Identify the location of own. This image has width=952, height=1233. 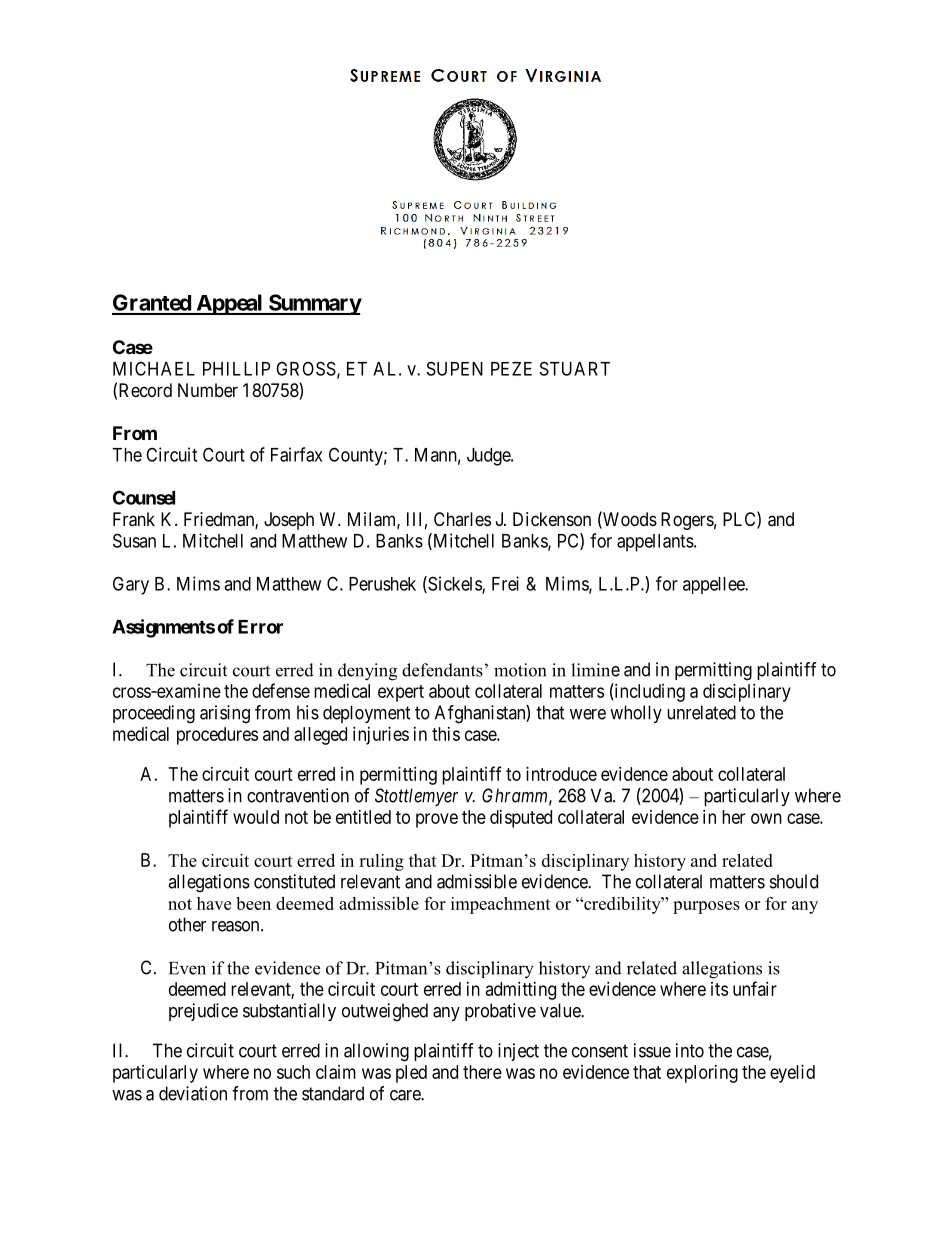
(766, 818).
